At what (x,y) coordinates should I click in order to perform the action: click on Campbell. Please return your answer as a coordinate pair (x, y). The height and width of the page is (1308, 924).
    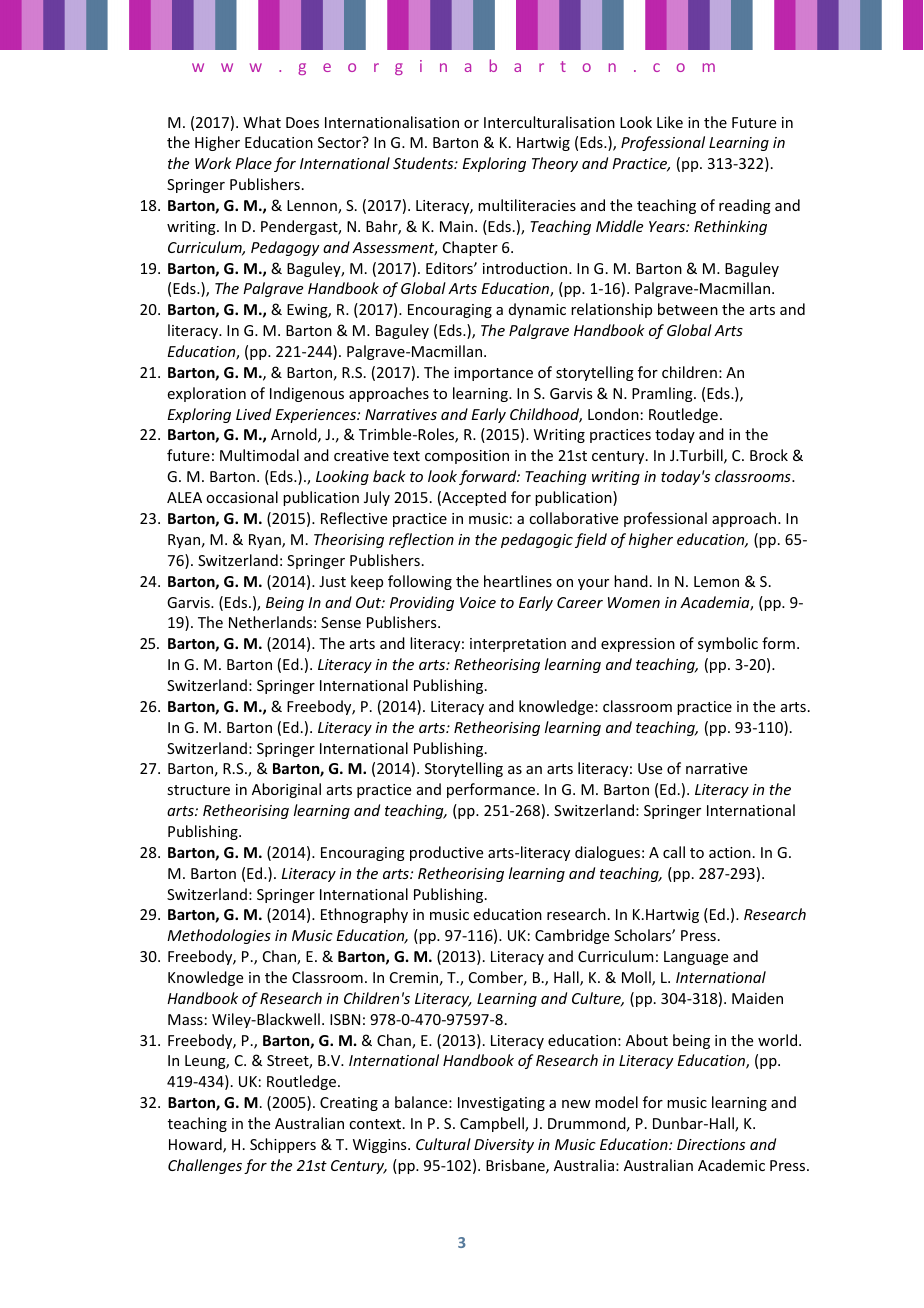
    Looking at the image, I should click on (493, 1124).
